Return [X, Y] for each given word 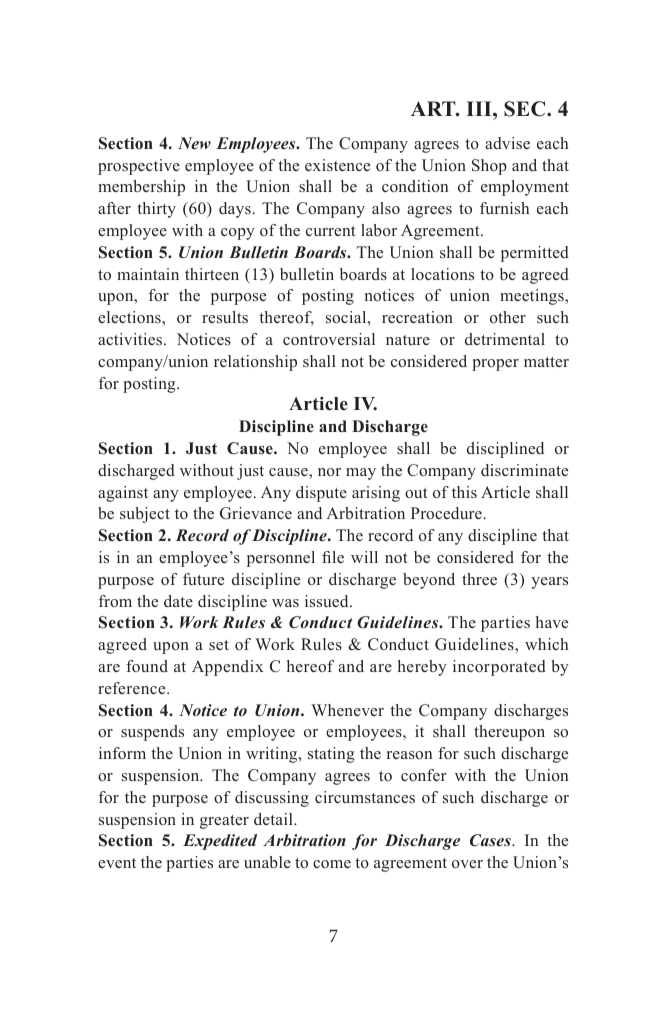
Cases [491, 840]
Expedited [220, 842]
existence [337, 165]
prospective [139, 167]
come [332, 864]
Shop [489, 167]
